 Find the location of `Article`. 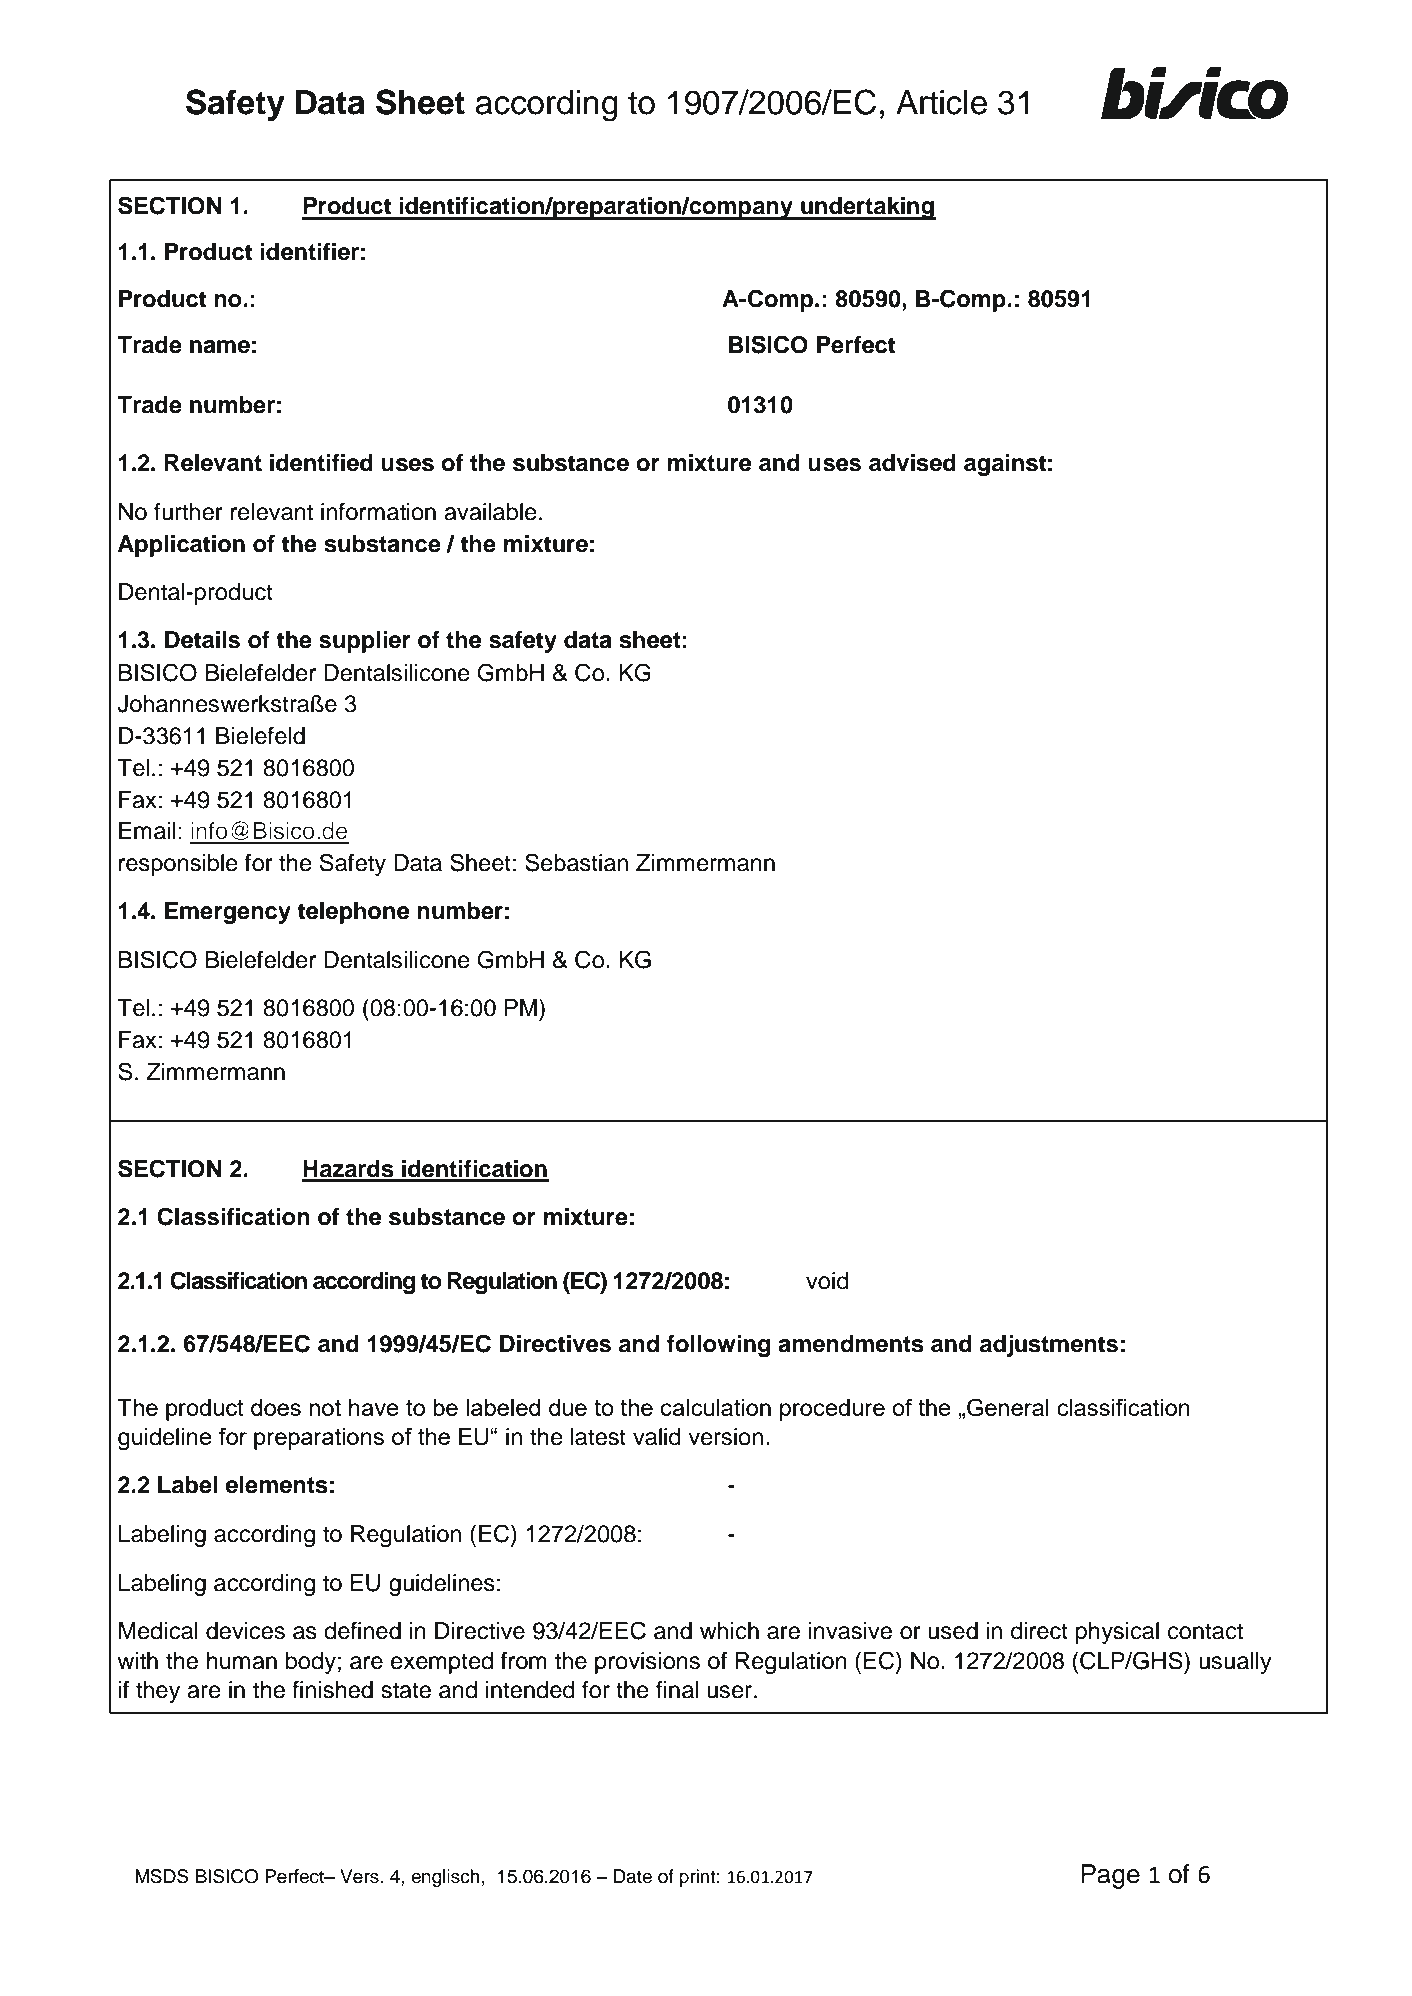

Article is located at coordinates (941, 102).
